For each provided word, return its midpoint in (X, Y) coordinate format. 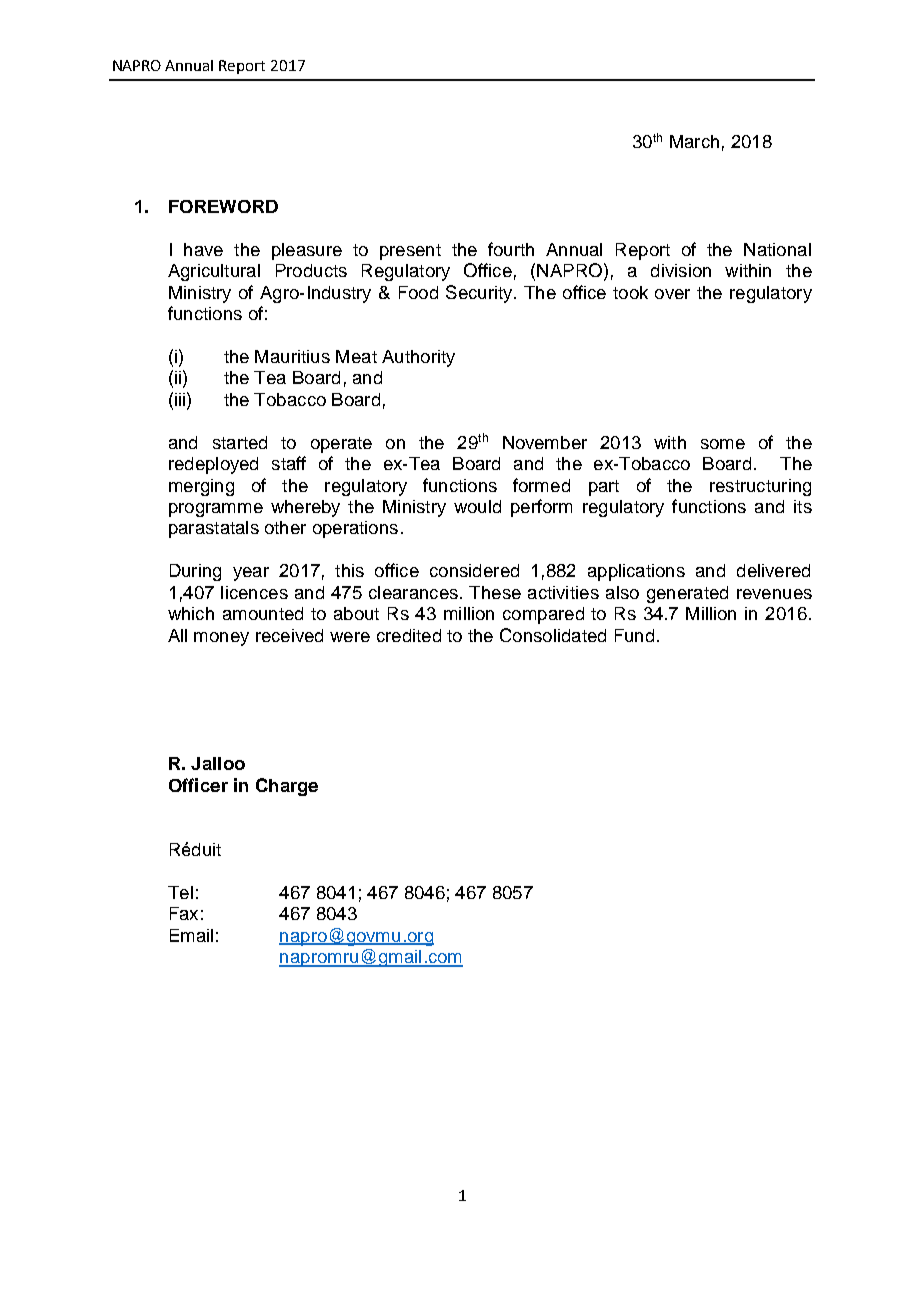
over (672, 294)
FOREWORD (223, 206)
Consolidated (553, 635)
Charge (287, 787)
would (477, 506)
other (285, 527)
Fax (184, 913)
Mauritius (292, 356)
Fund (634, 635)
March (694, 141)
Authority (418, 358)
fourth (511, 249)
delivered (773, 570)
